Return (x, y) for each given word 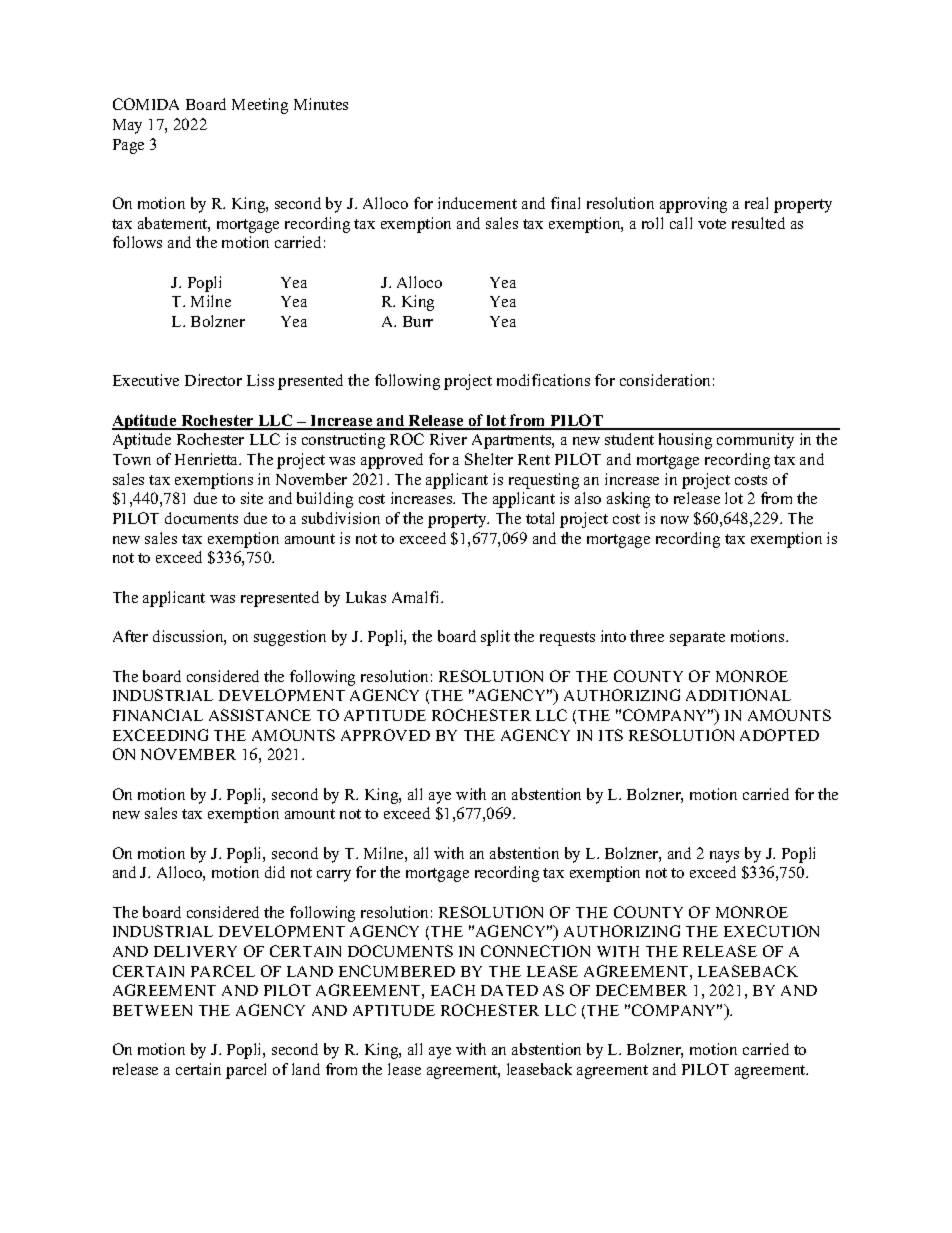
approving (693, 205)
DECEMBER (641, 990)
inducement (477, 203)
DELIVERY (195, 951)
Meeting (260, 106)
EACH (453, 990)
